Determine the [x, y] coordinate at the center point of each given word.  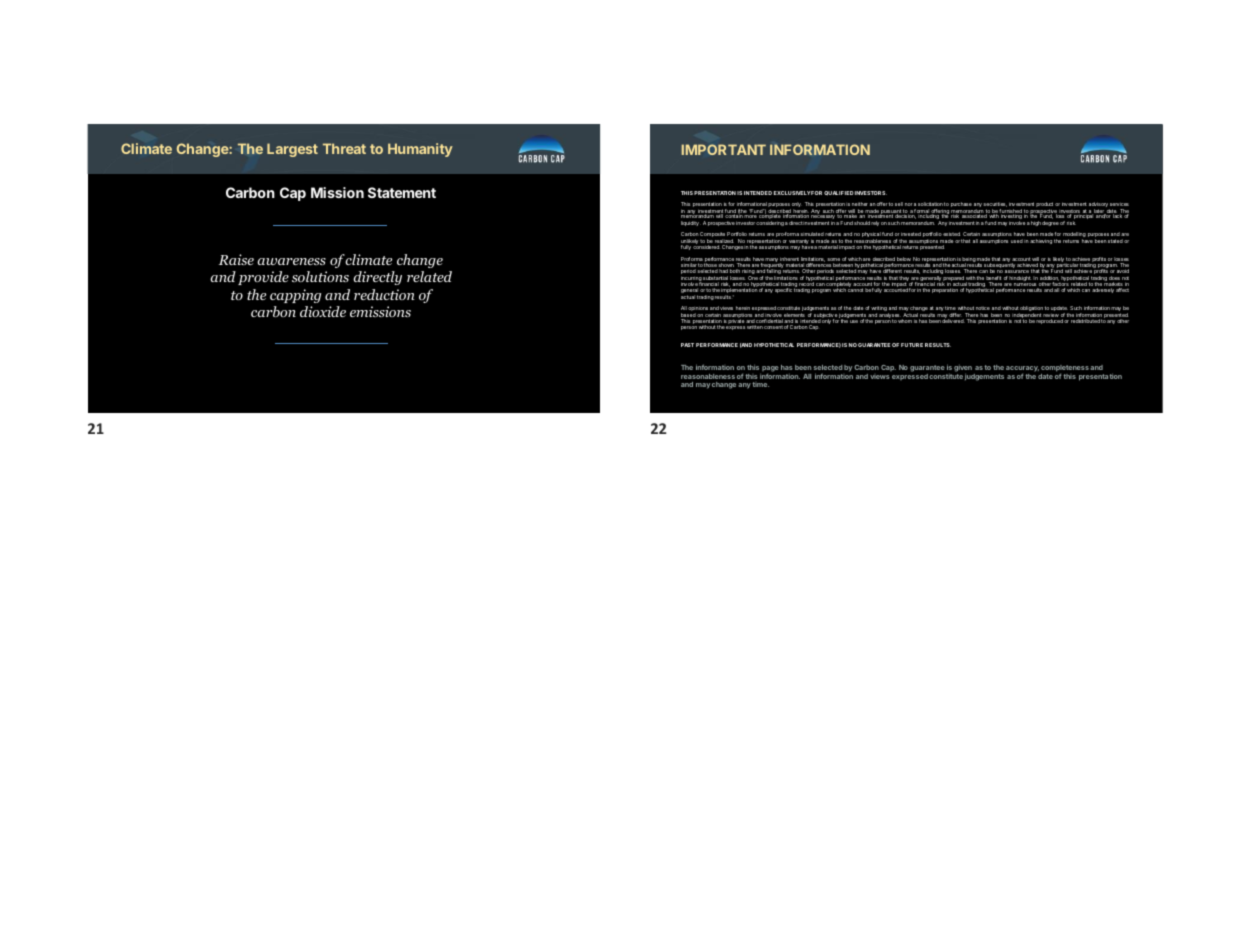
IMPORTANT [724, 149]
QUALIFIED [839, 193]
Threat [344, 148]
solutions [320, 276]
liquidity [691, 223]
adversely [1103, 290]
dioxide [323, 311]
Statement [402, 192]
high [1036, 223]
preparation [945, 290]
